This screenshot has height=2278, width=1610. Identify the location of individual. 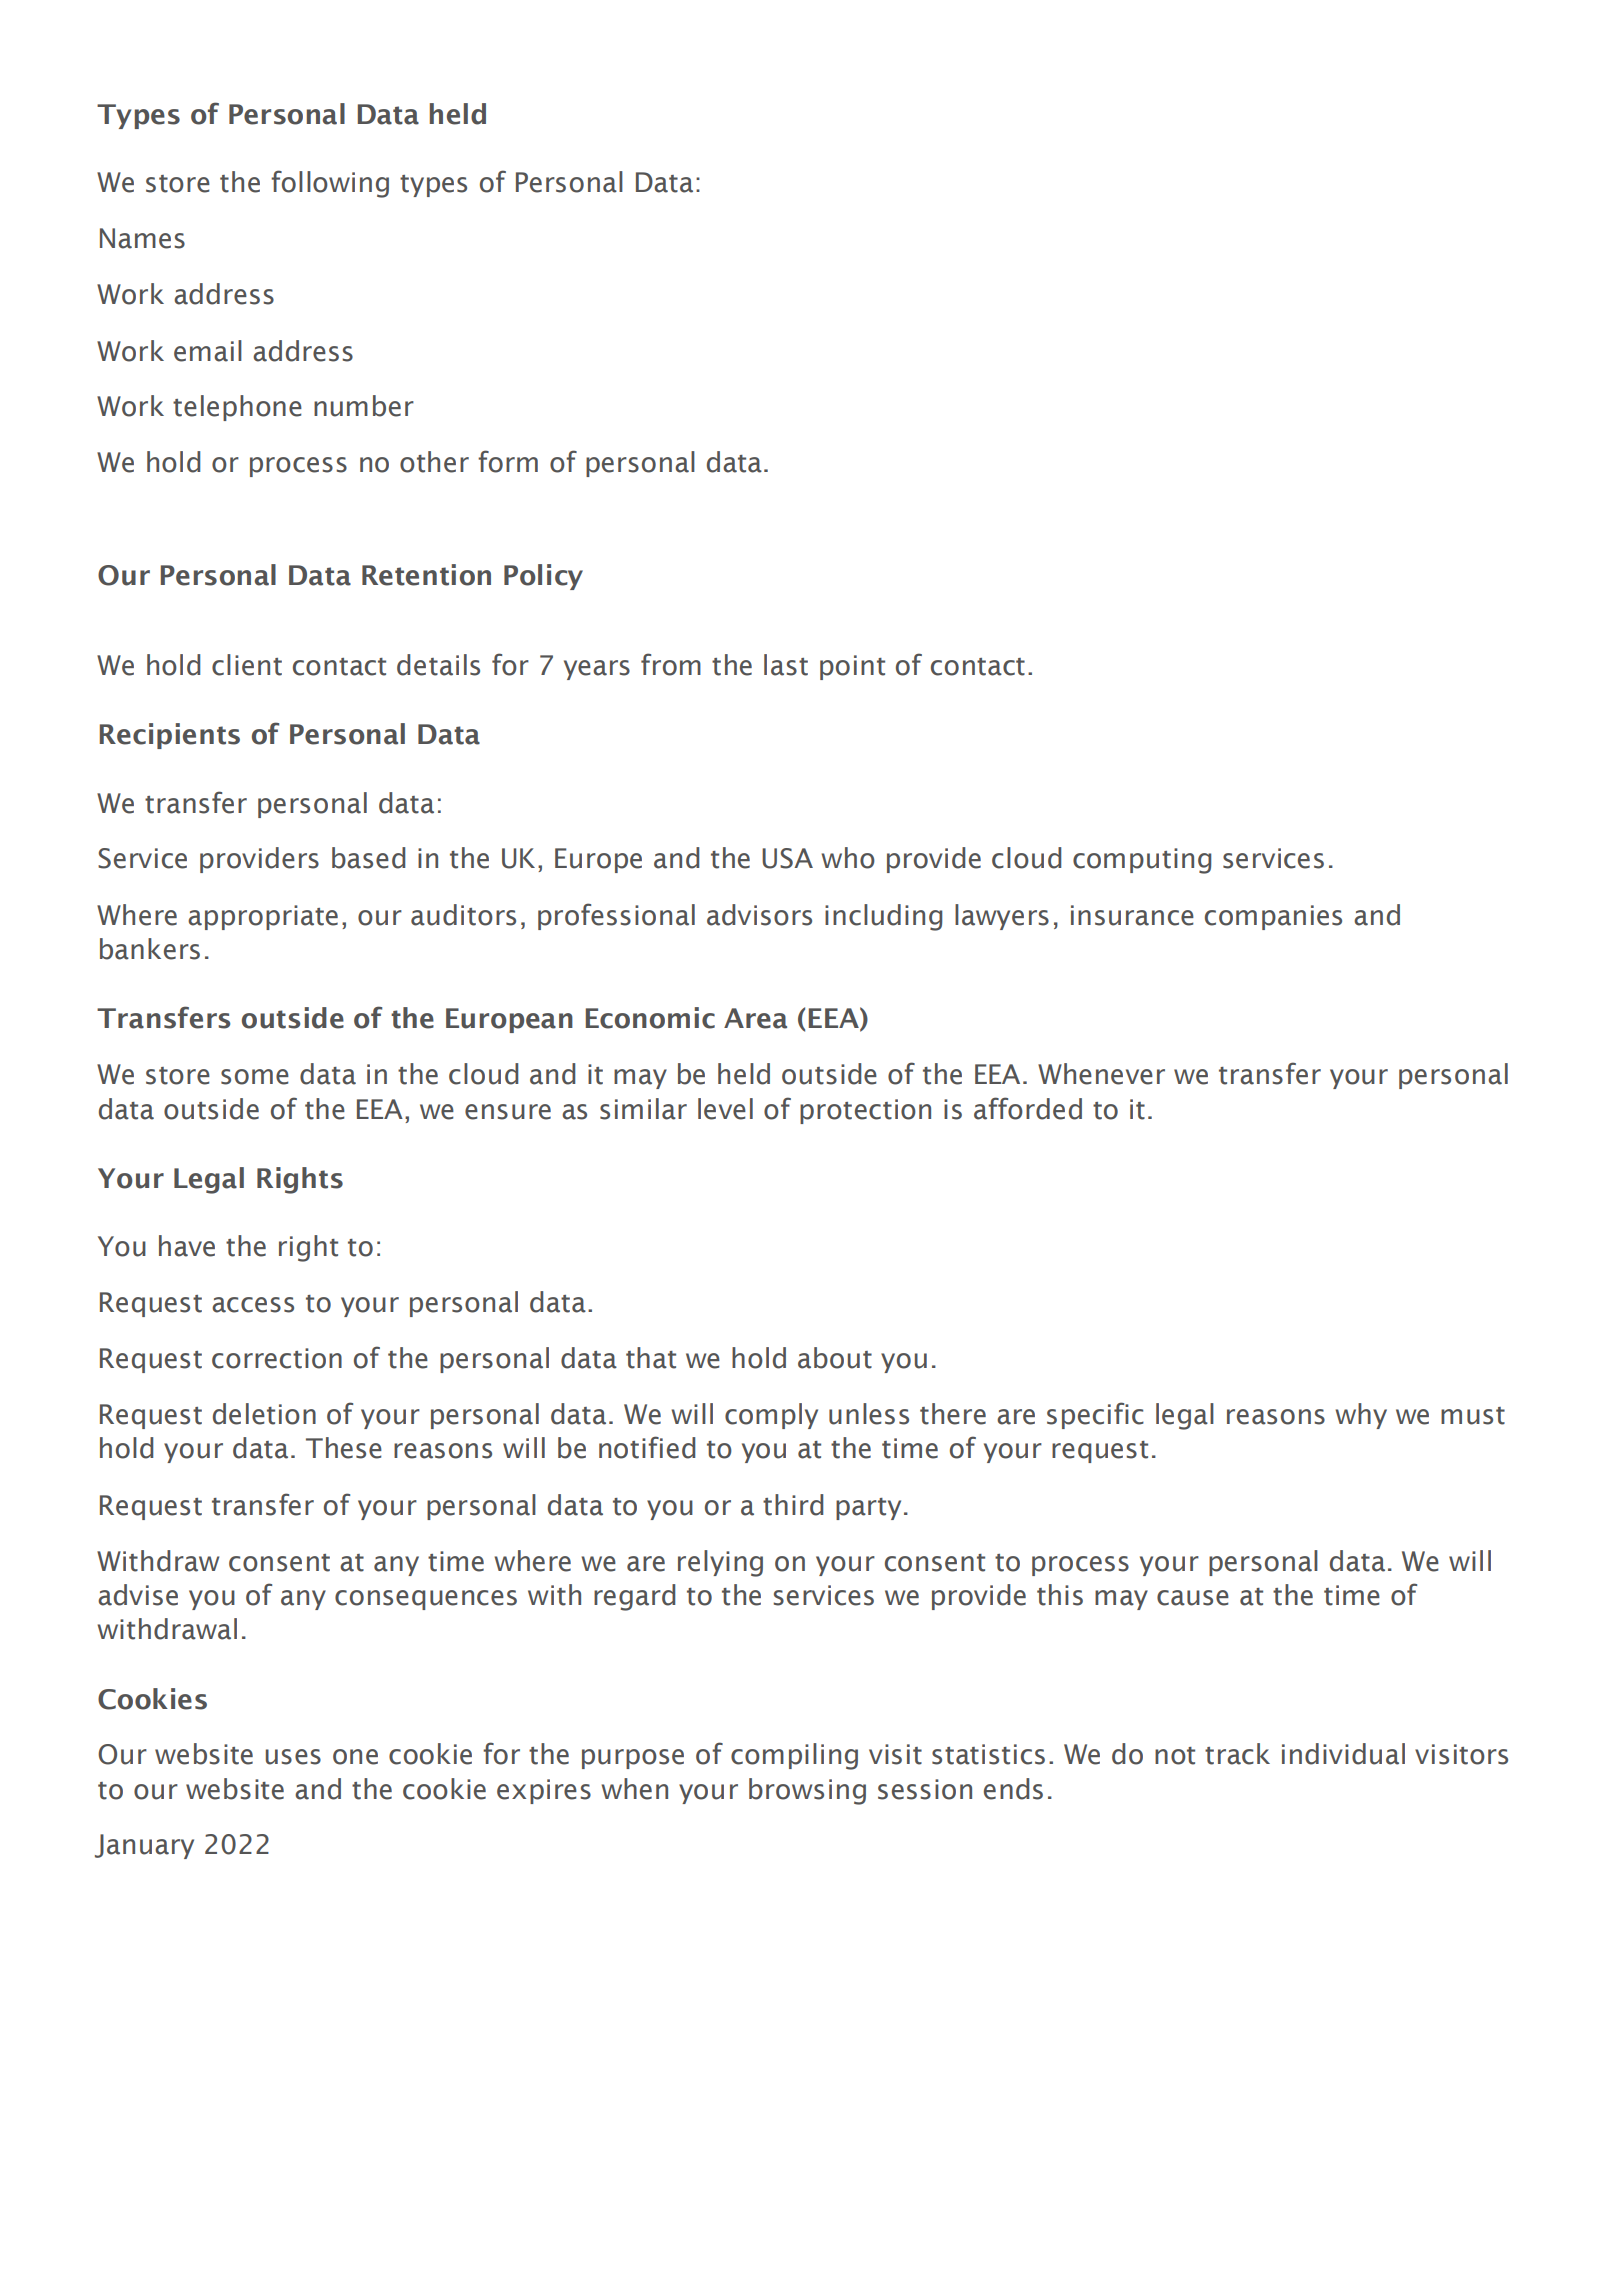
(1343, 1754).
